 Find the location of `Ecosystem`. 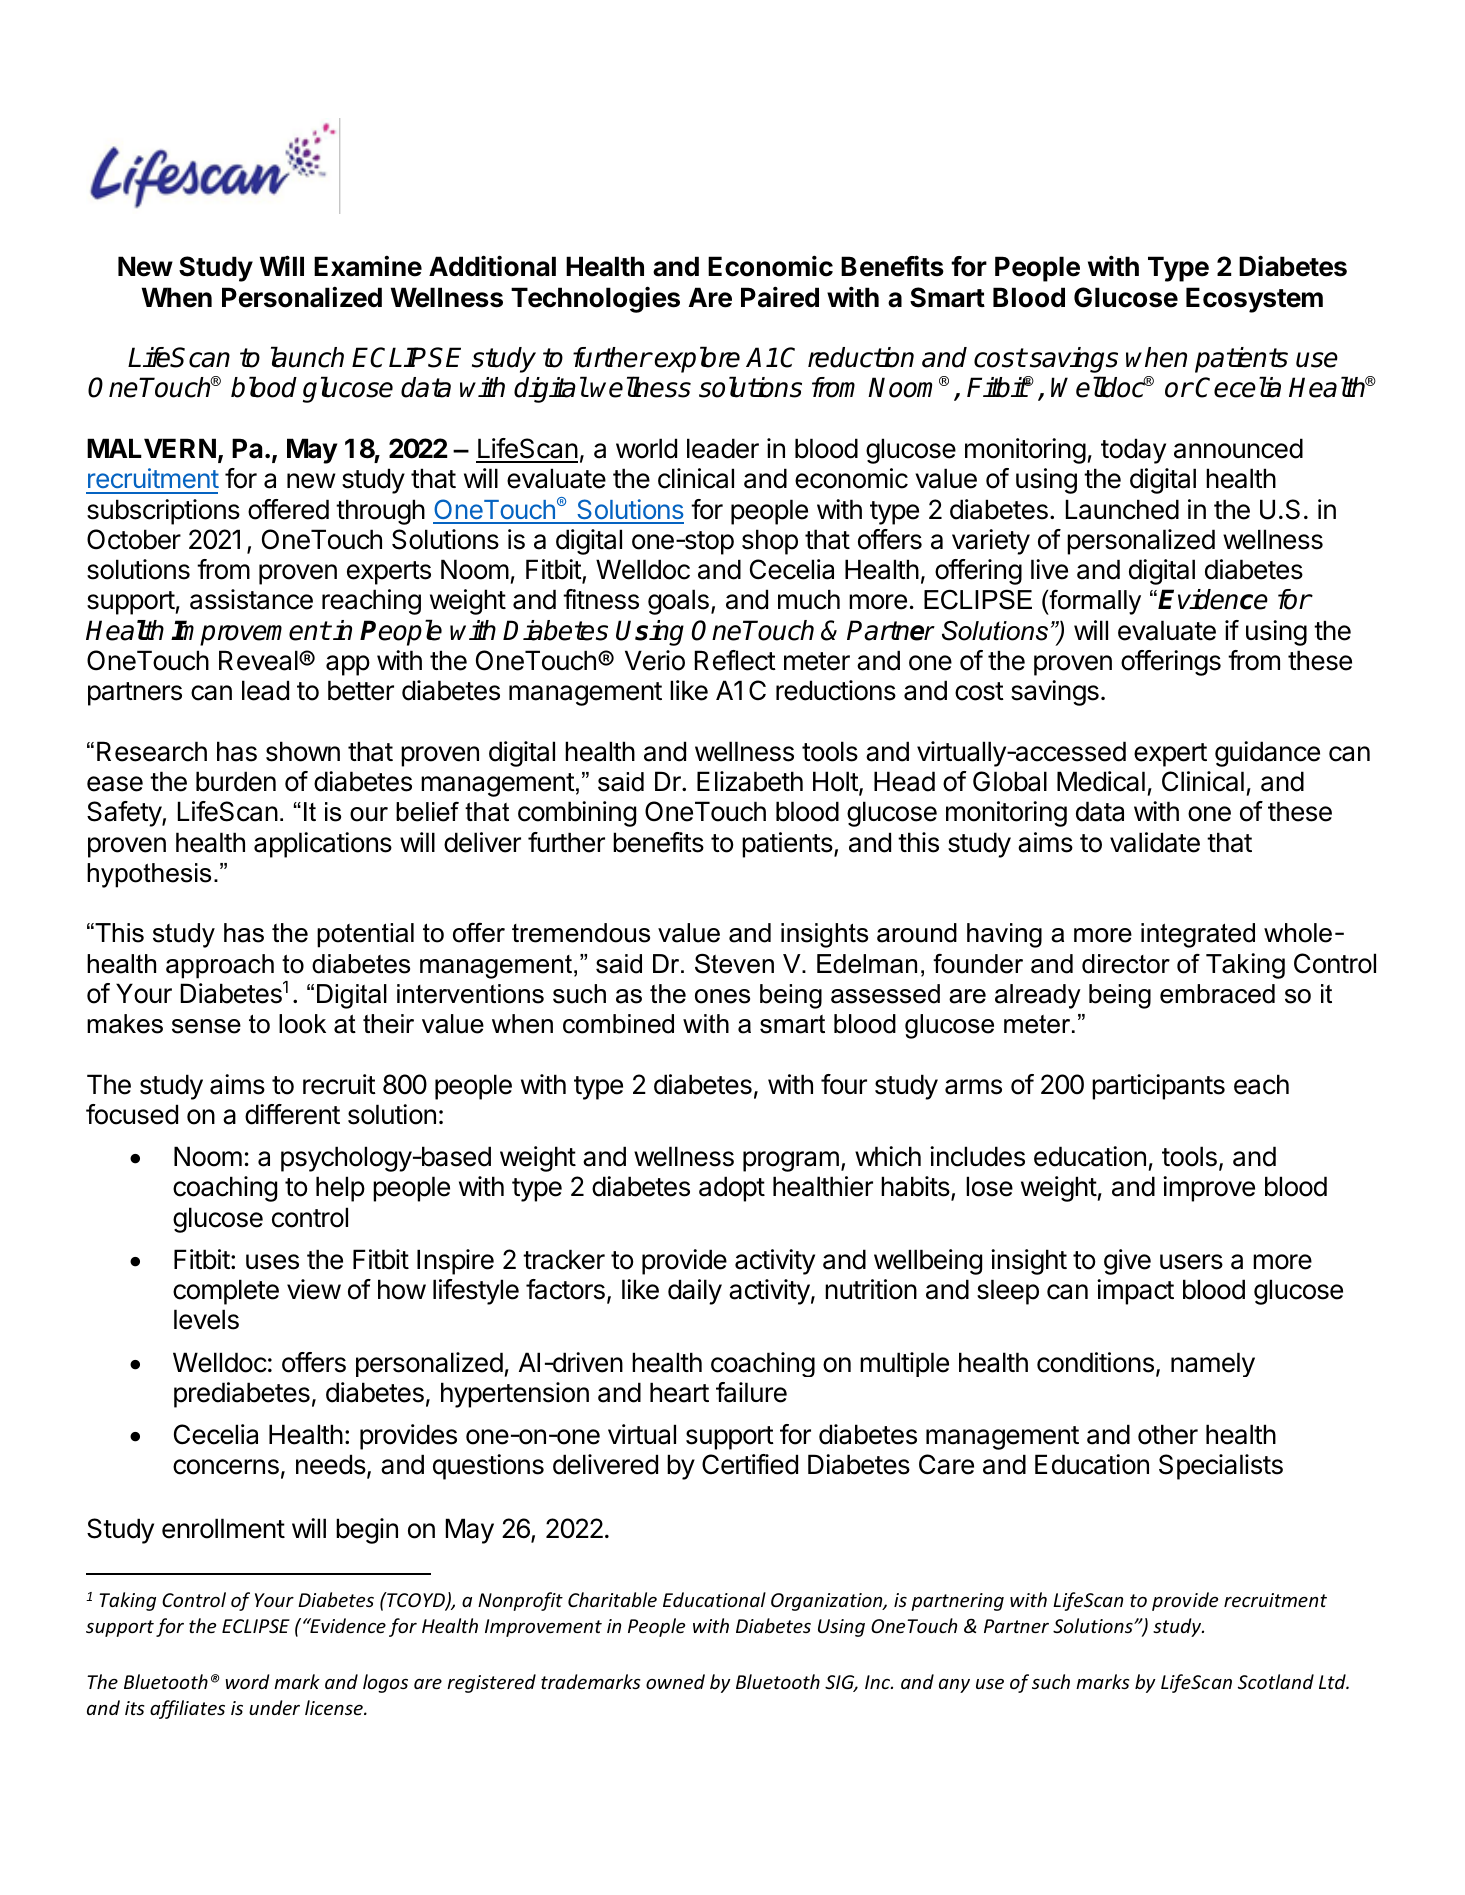

Ecosystem is located at coordinates (1254, 300).
